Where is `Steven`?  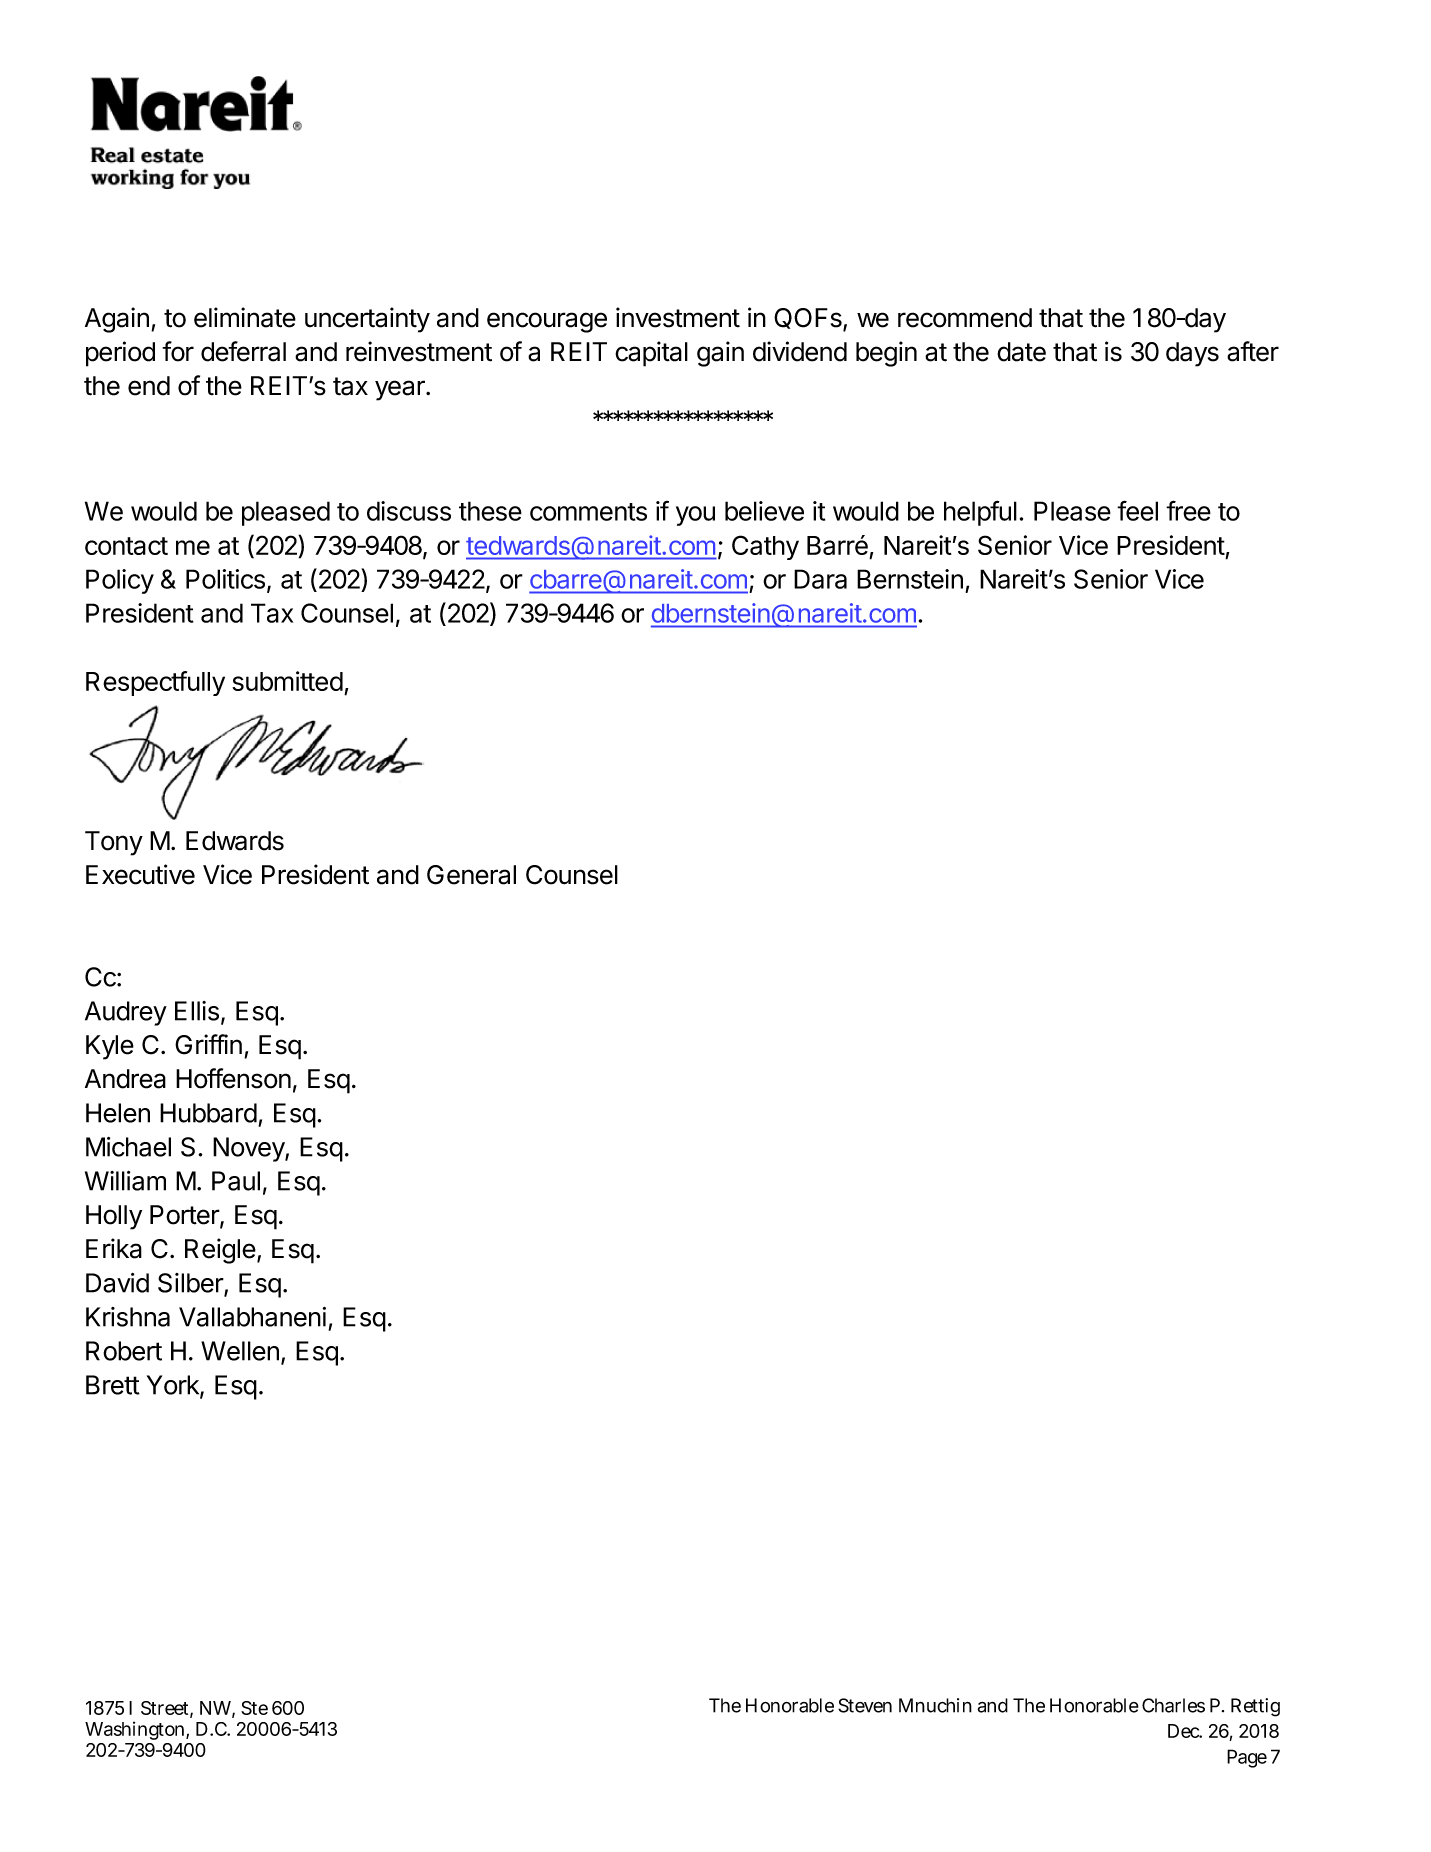
Steven is located at coordinates (865, 1705).
